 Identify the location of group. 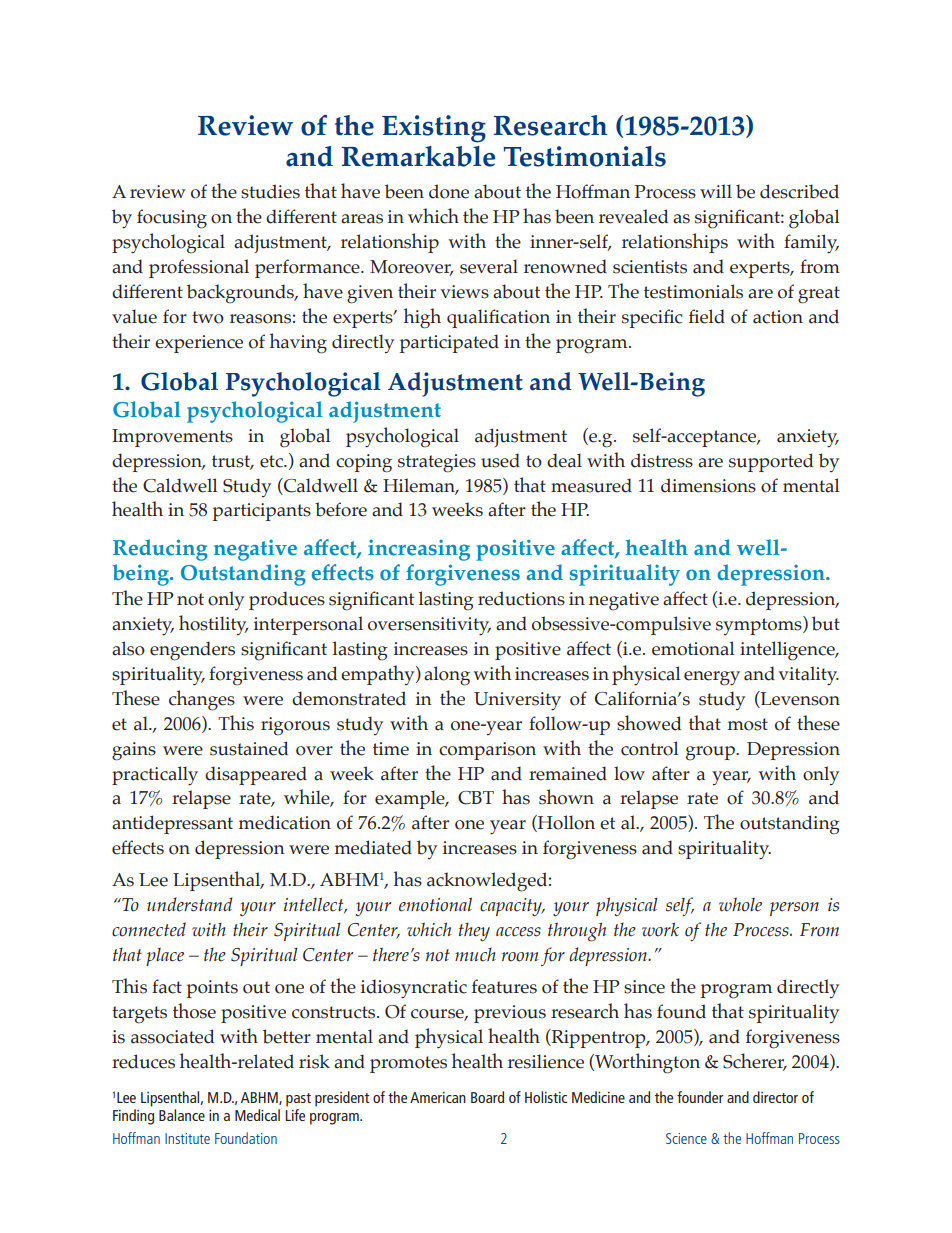
(711, 753).
